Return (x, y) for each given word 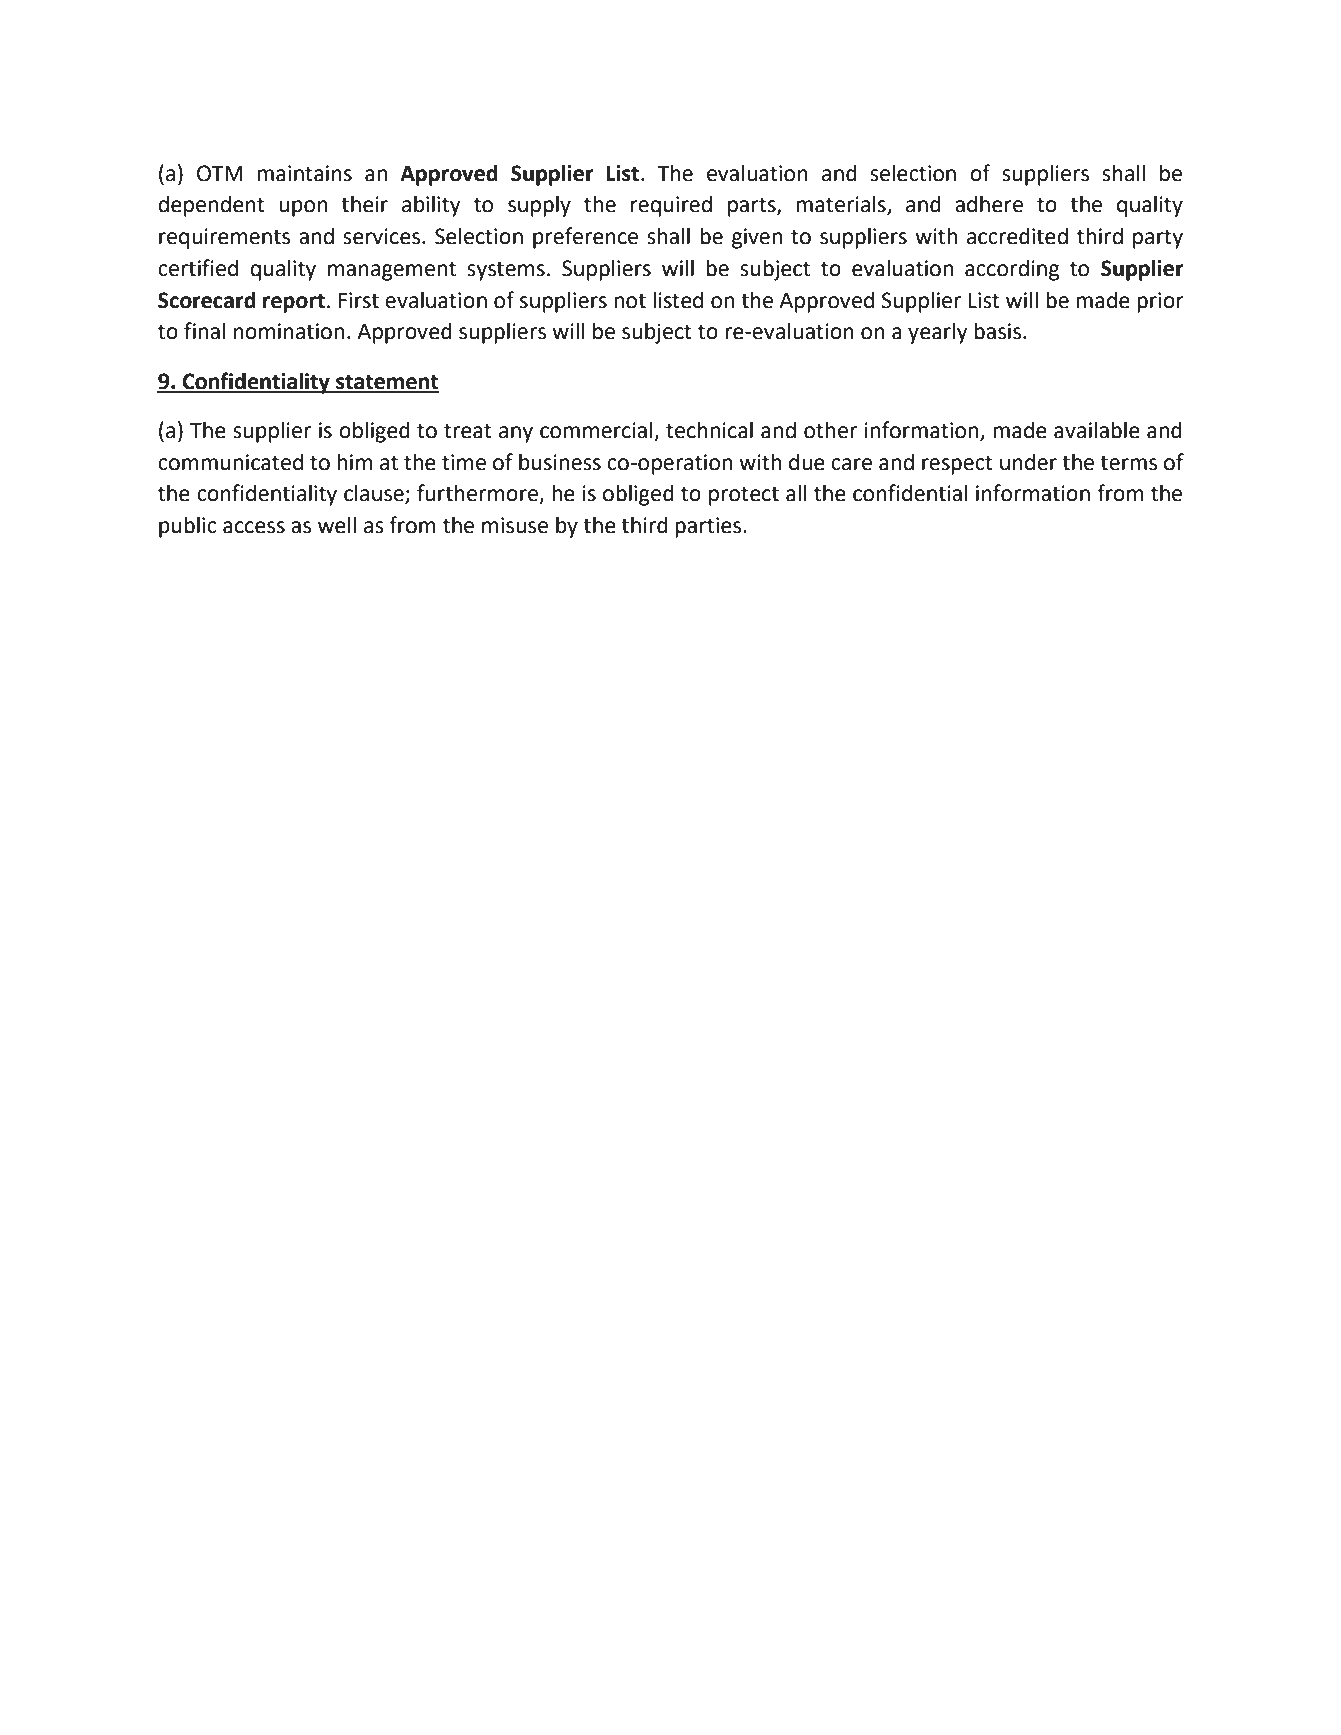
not (630, 301)
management (392, 271)
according (1012, 270)
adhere (989, 204)
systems (506, 271)
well (337, 525)
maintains (304, 173)
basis (997, 331)
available (1097, 430)
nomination (289, 331)
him (354, 461)
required (671, 206)
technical (709, 430)
